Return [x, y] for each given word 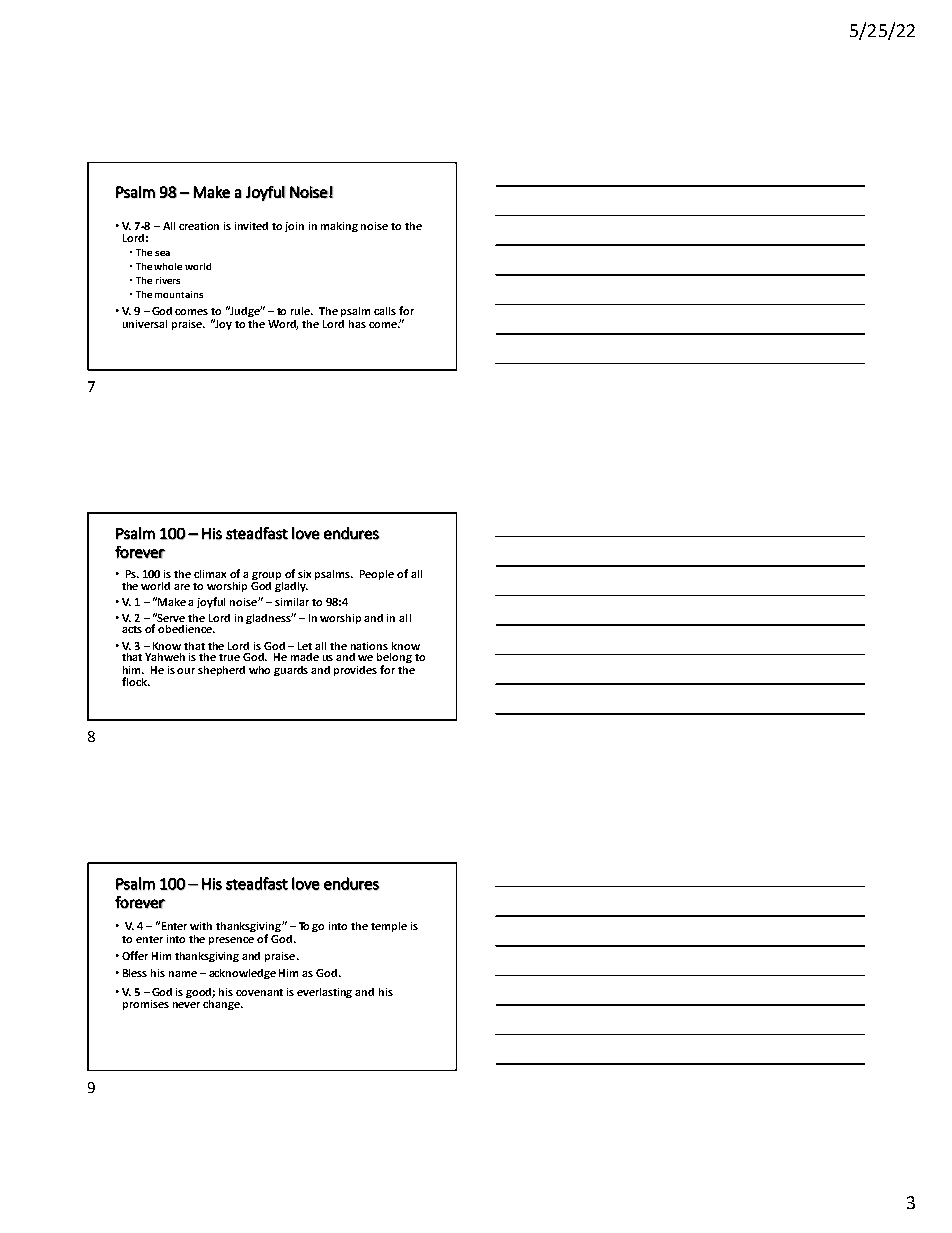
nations [369, 646]
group [267, 577]
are [182, 587]
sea [162, 253]
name [183, 974]
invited [251, 226]
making [339, 227]
